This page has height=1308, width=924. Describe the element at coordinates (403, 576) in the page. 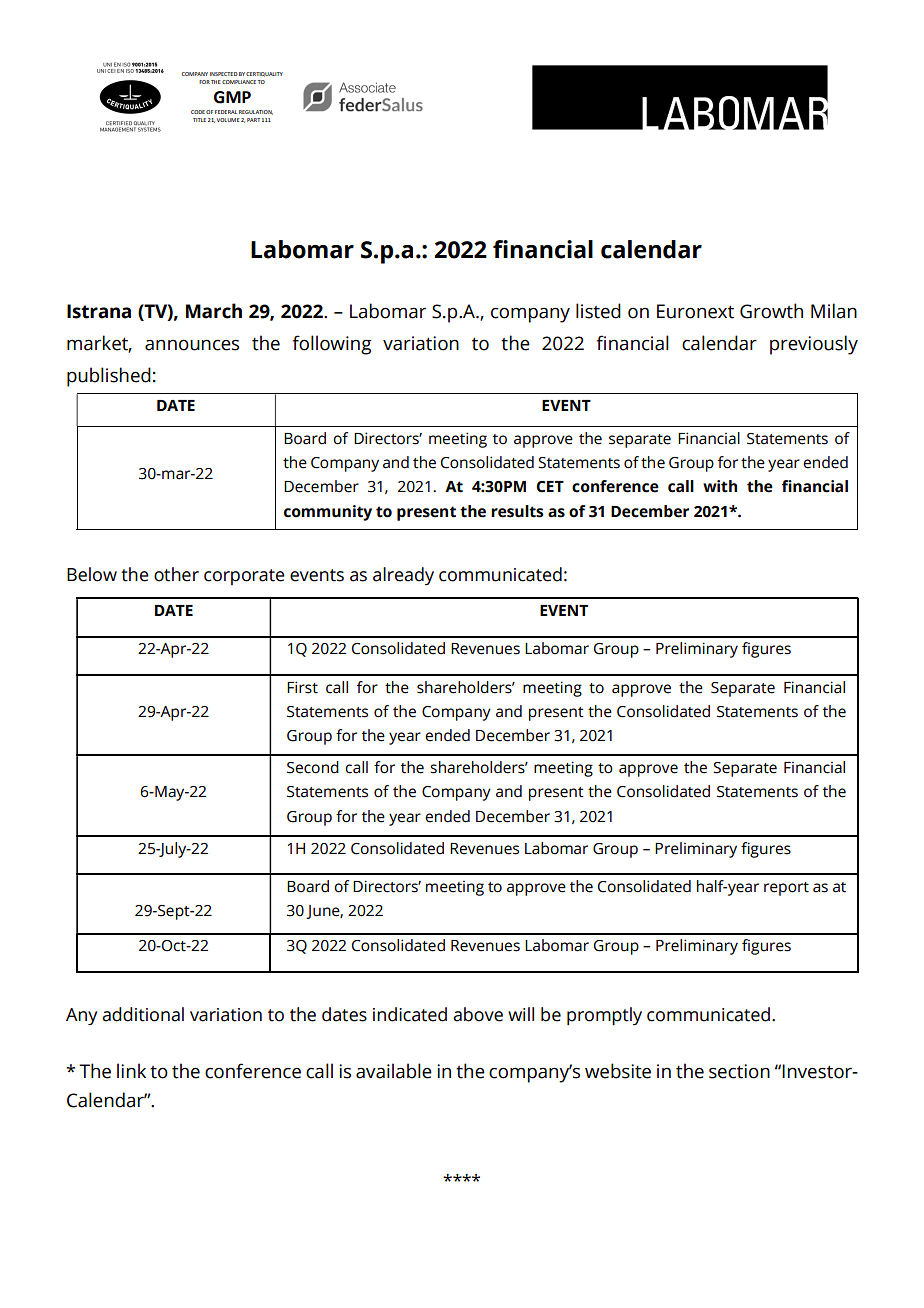

I see `already` at that location.
